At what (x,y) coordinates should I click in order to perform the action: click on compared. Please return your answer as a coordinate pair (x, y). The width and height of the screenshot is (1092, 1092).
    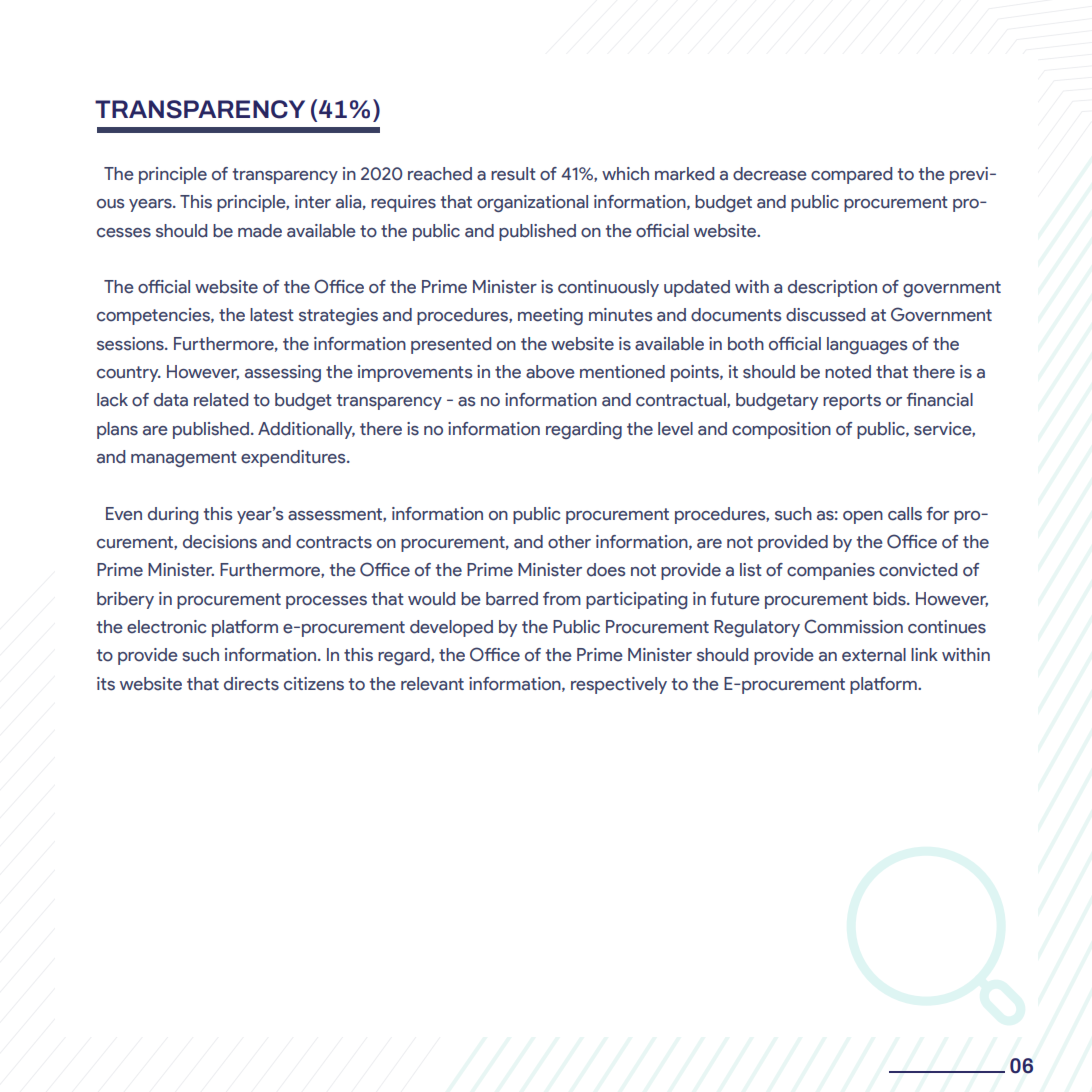
    Looking at the image, I should click on (851, 175).
